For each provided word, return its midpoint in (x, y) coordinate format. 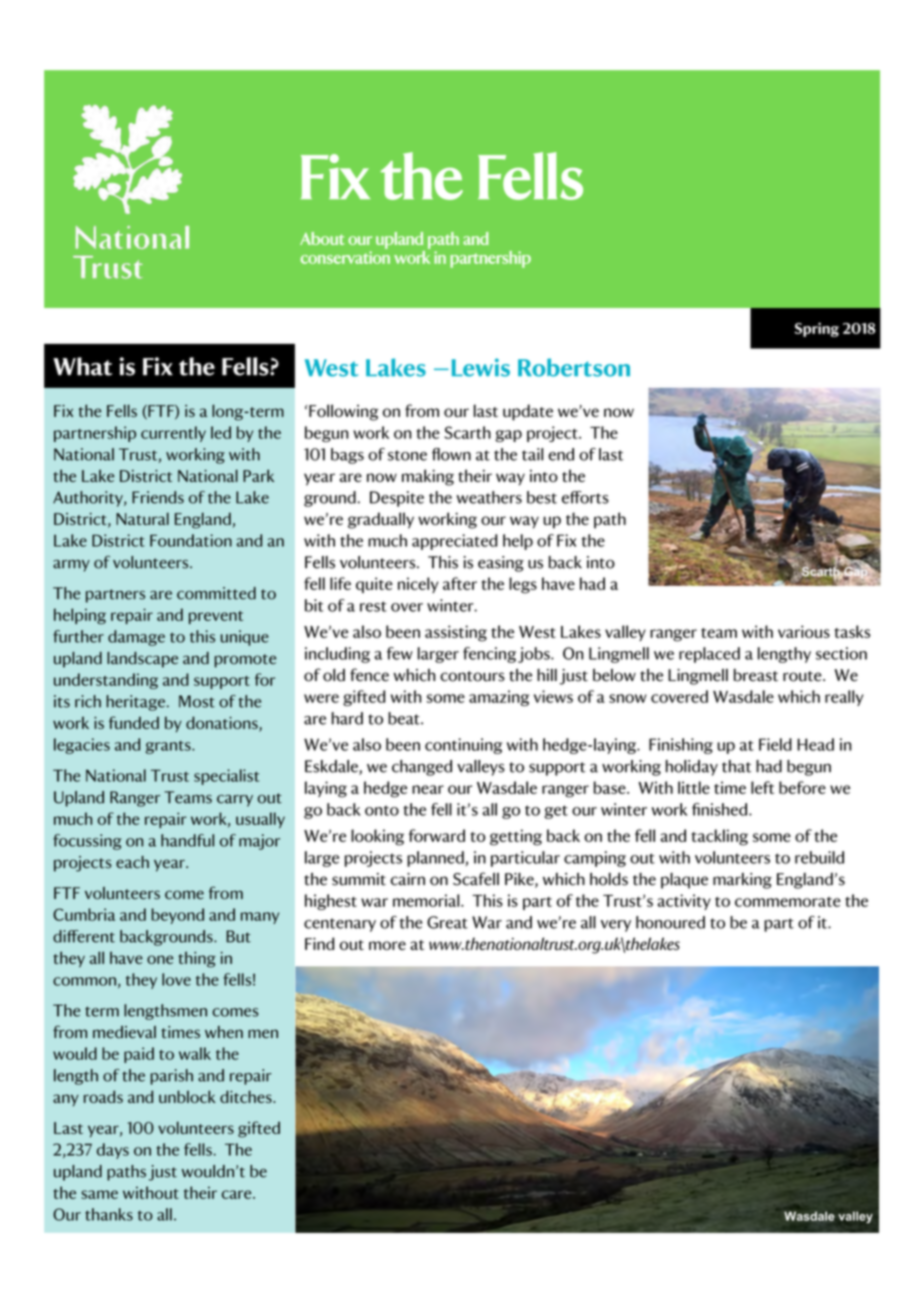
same (99, 1194)
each (132, 862)
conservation (345, 257)
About (322, 238)
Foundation (191, 540)
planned (436, 859)
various (804, 631)
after (460, 583)
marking (742, 881)
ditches (247, 1096)
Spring (816, 329)
